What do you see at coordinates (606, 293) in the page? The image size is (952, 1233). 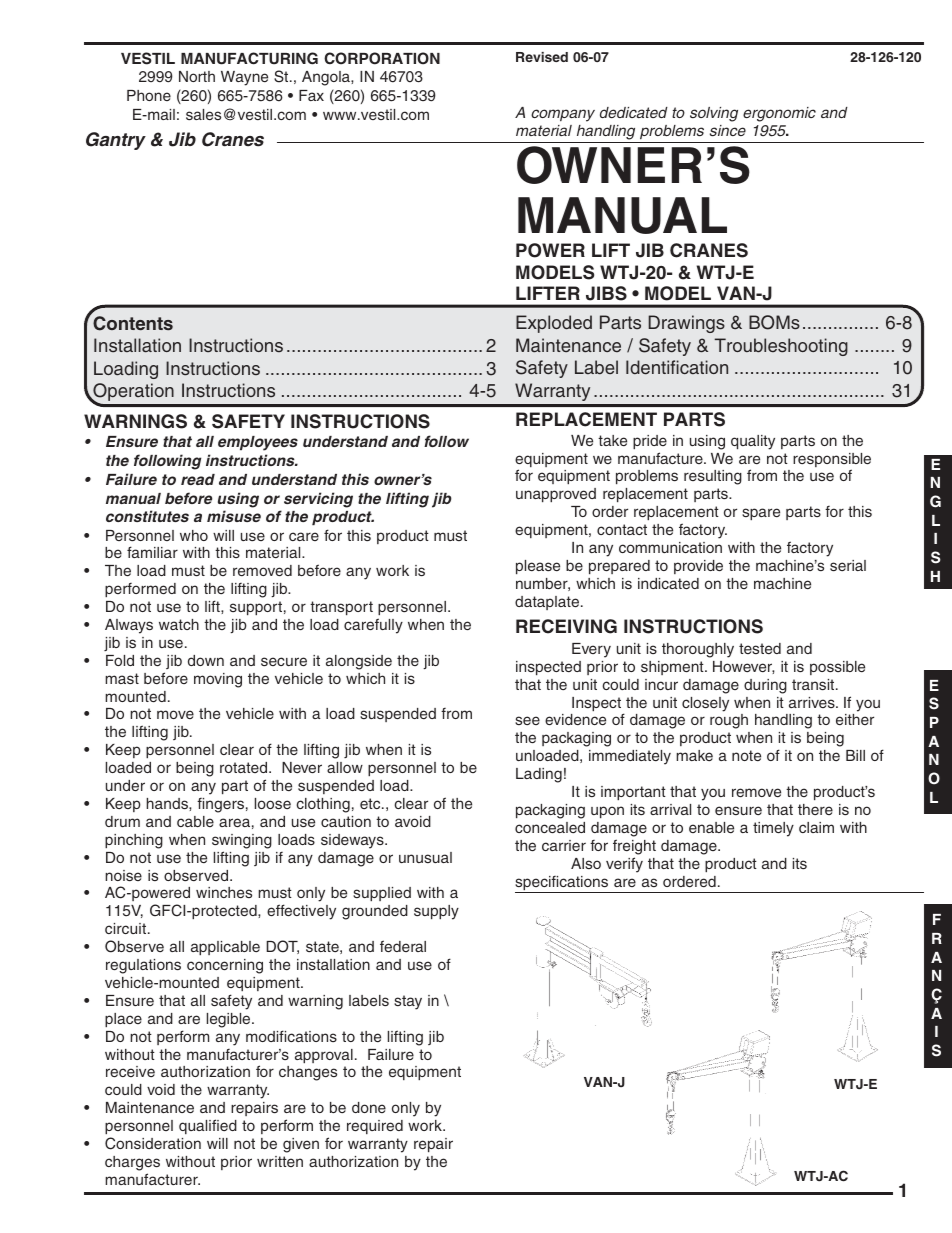 I see `JIBS` at bounding box center [606, 293].
